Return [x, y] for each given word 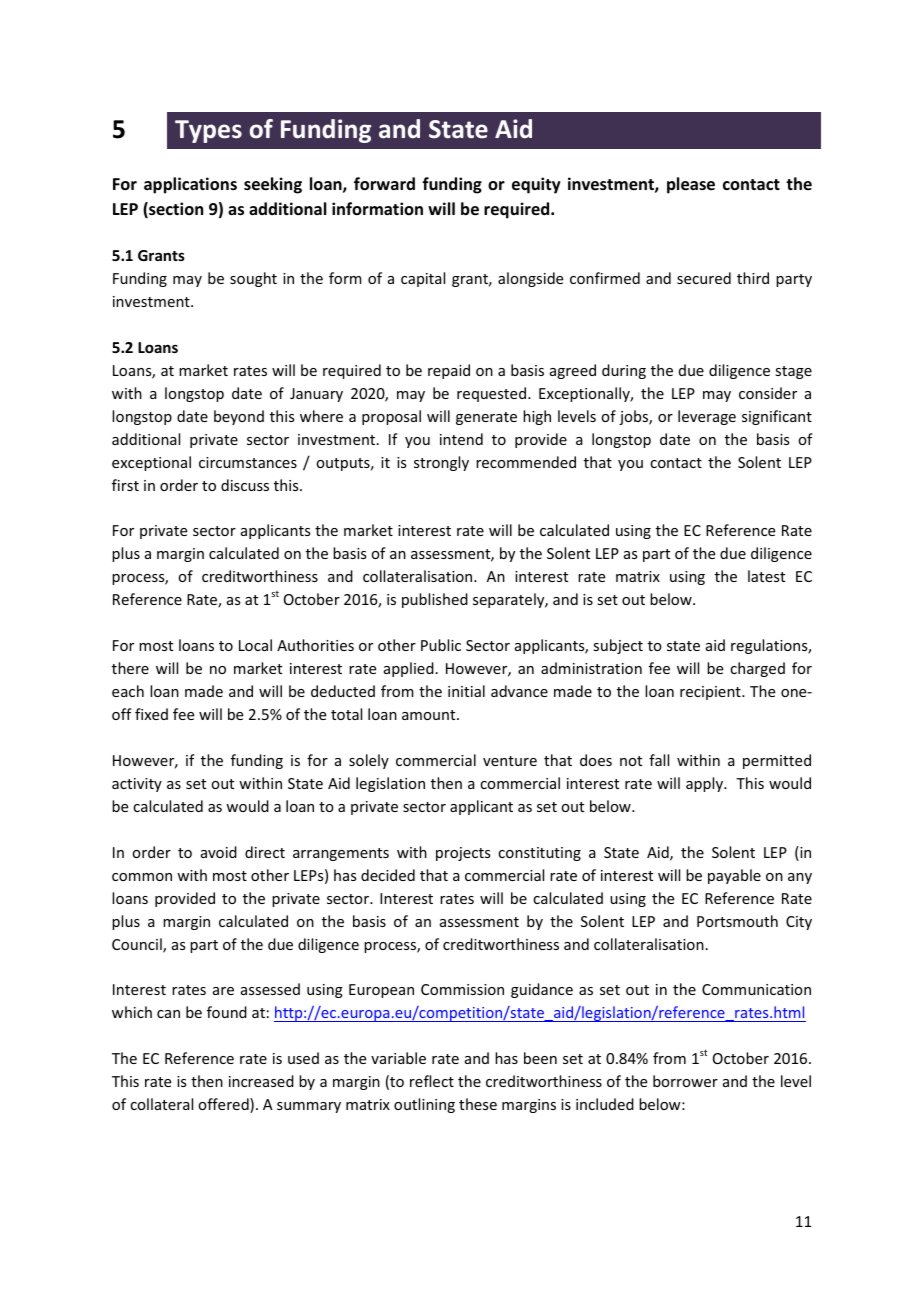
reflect [432, 1081]
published [435, 600]
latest [766, 576]
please [691, 185]
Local [255, 645]
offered [224, 1105]
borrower [685, 1081]
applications [190, 185]
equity [536, 185]
